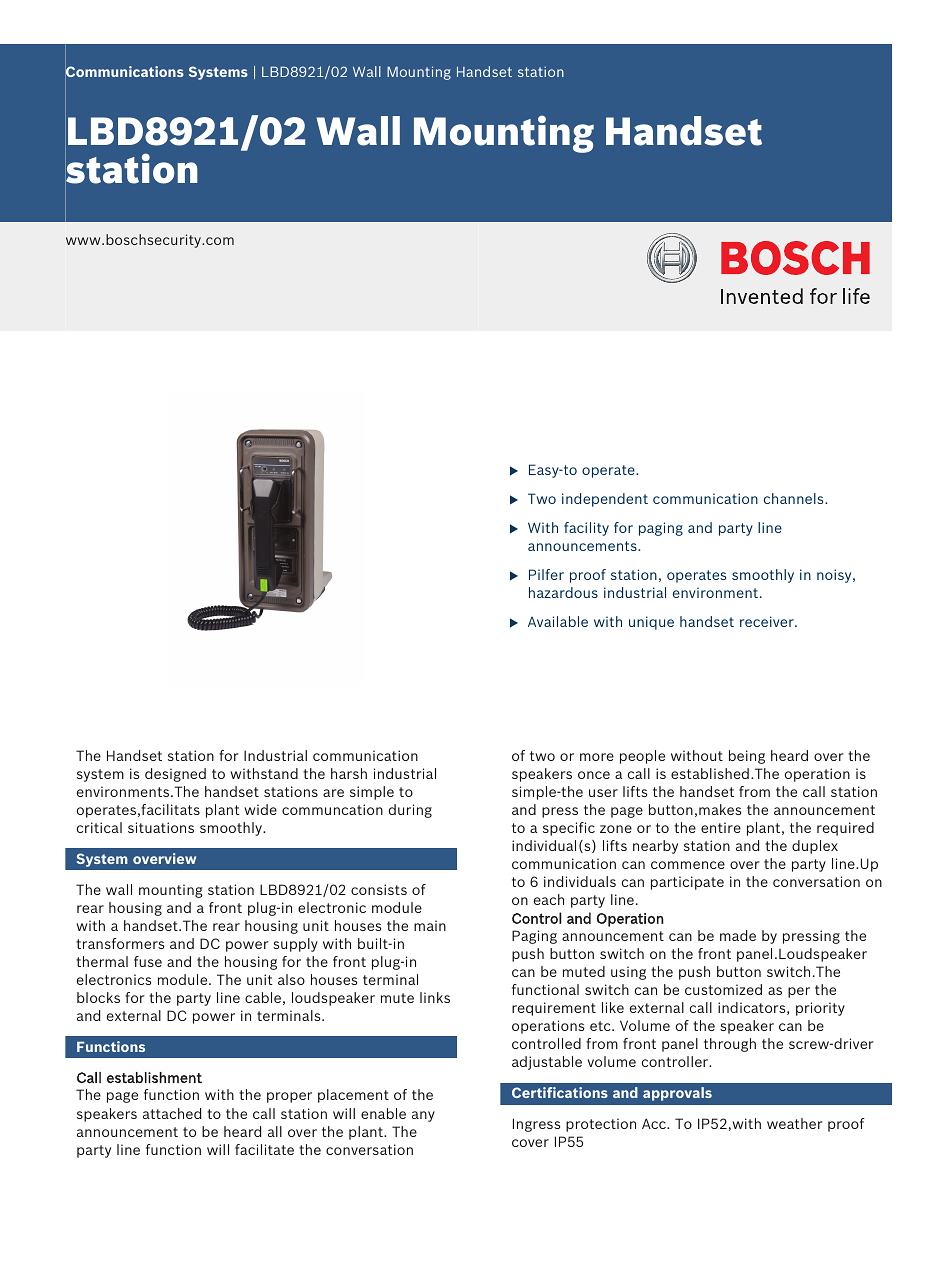 Image resolution: width=952 pixels, height=1271 pixels. Describe the element at coordinates (172, 1113) in the screenshot. I see `attached` at that location.
